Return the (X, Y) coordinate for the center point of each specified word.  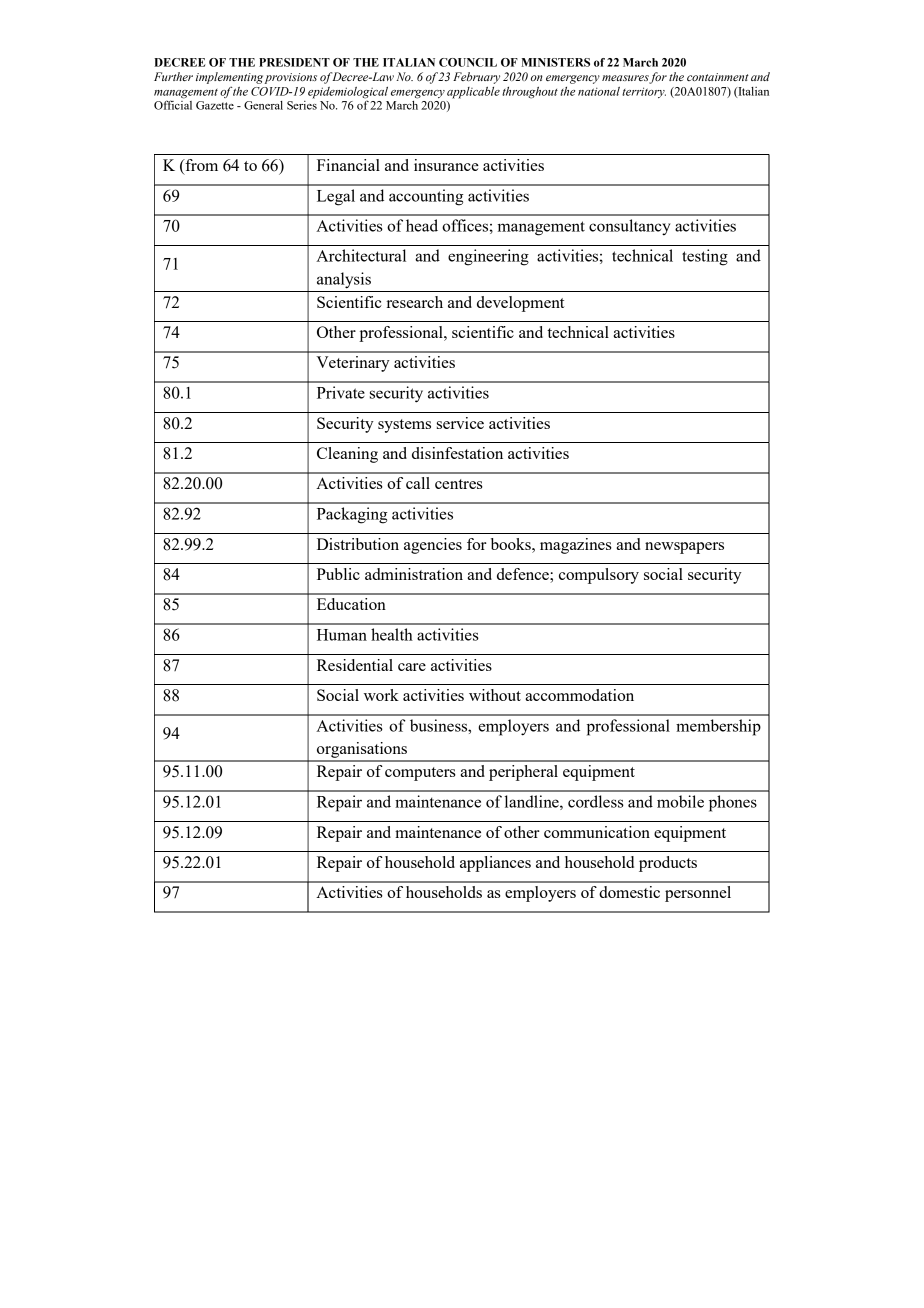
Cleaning (347, 455)
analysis (344, 280)
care (412, 667)
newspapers (684, 548)
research (415, 302)
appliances (495, 864)
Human (342, 635)
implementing (229, 78)
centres (459, 484)
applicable (473, 93)
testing (705, 257)
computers (420, 774)
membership (718, 727)
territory (644, 92)
